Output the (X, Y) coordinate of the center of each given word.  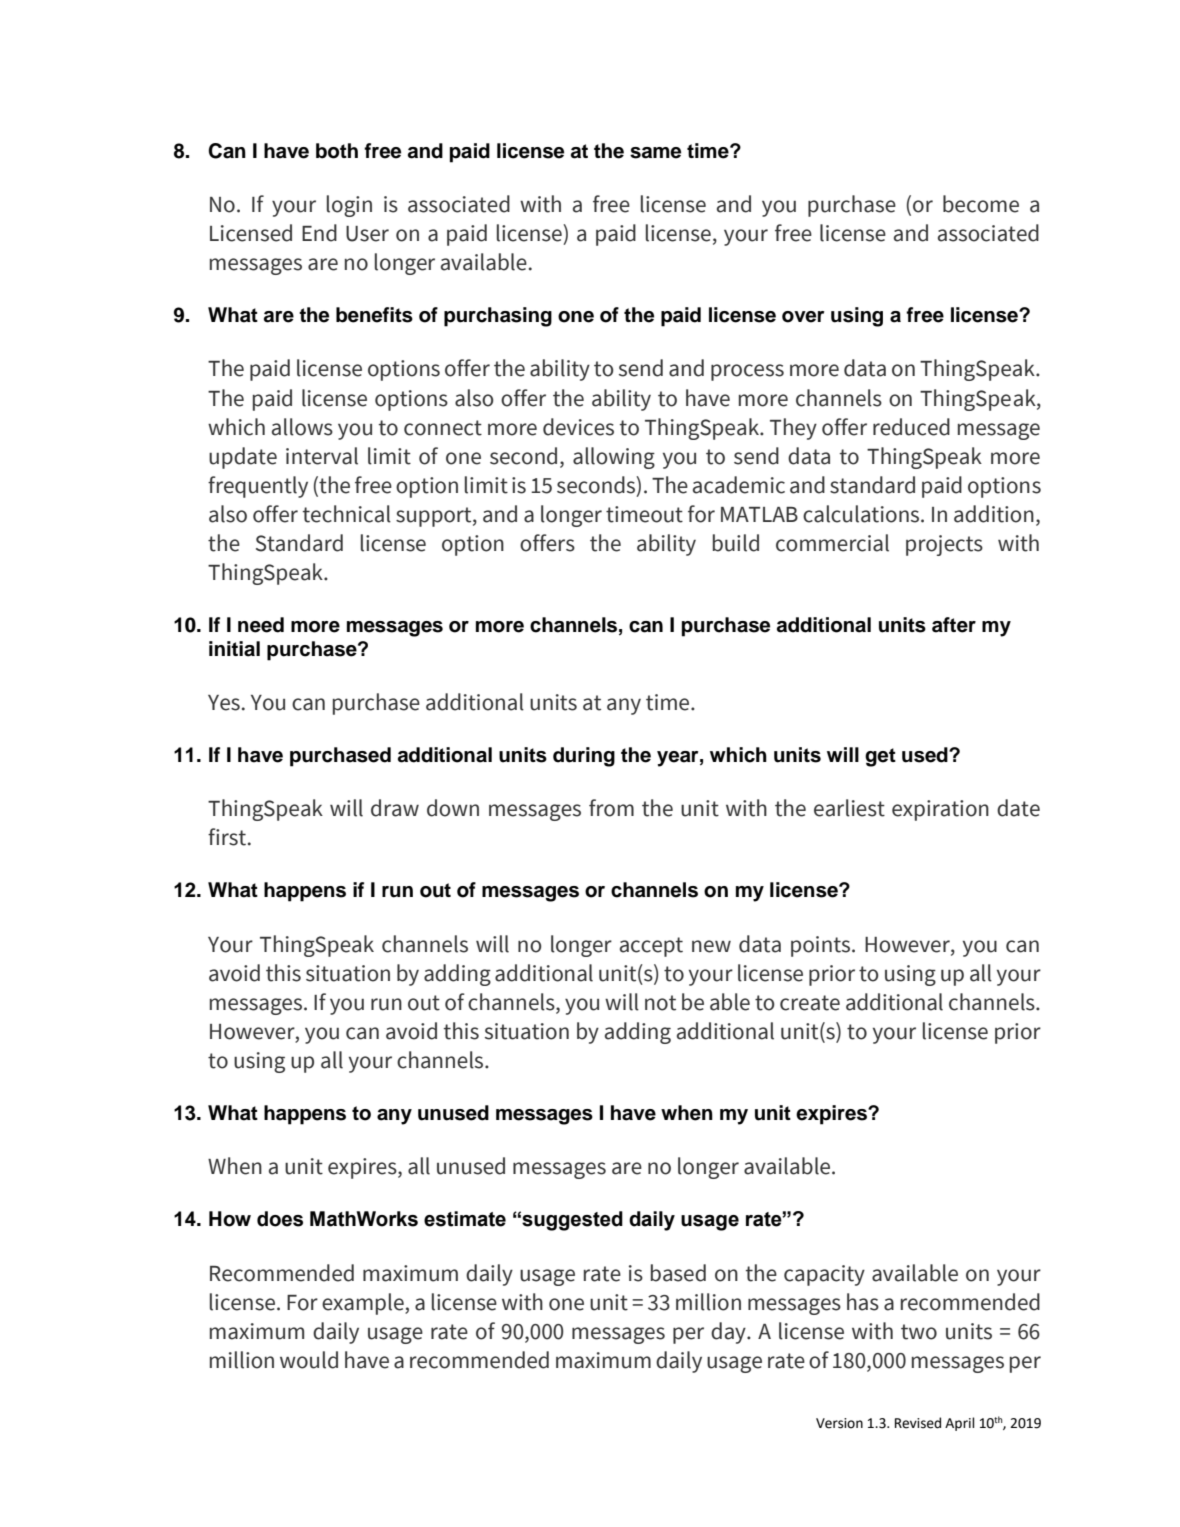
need (261, 625)
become (981, 204)
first (228, 837)
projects (944, 545)
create (810, 1003)
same (655, 153)
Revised (918, 1423)
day (729, 1333)
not (660, 1003)
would (309, 1360)
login (349, 206)
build (736, 543)
